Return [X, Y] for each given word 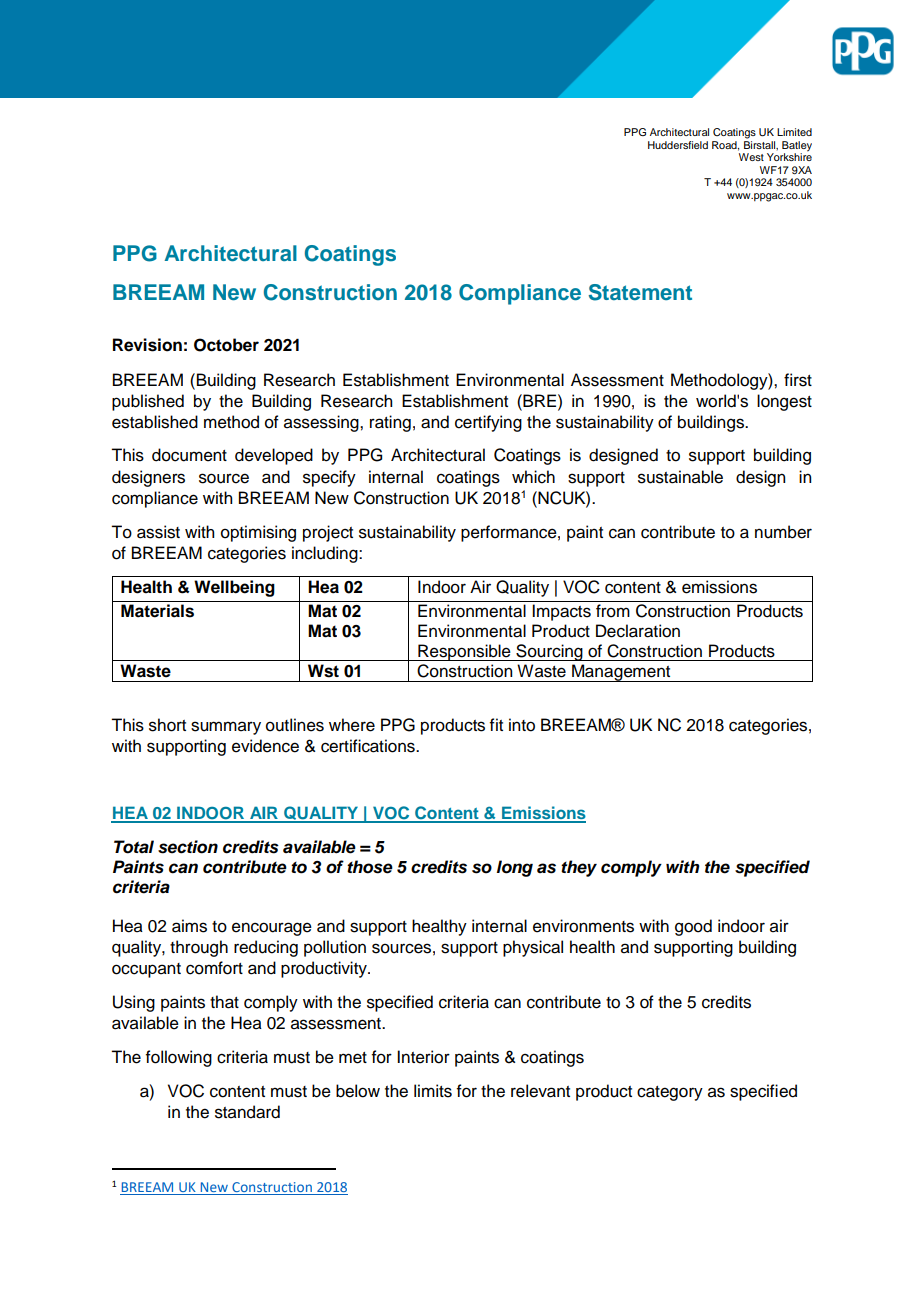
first [798, 380]
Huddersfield [678, 145]
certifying [488, 423]
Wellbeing [234, 588]
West [751, 157]
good [693, 927]
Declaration [638, 631]
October [226, 345]
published [148, 402]
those [370, 867]
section [188, 847]
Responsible [464, 652]
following [179, 1058]
